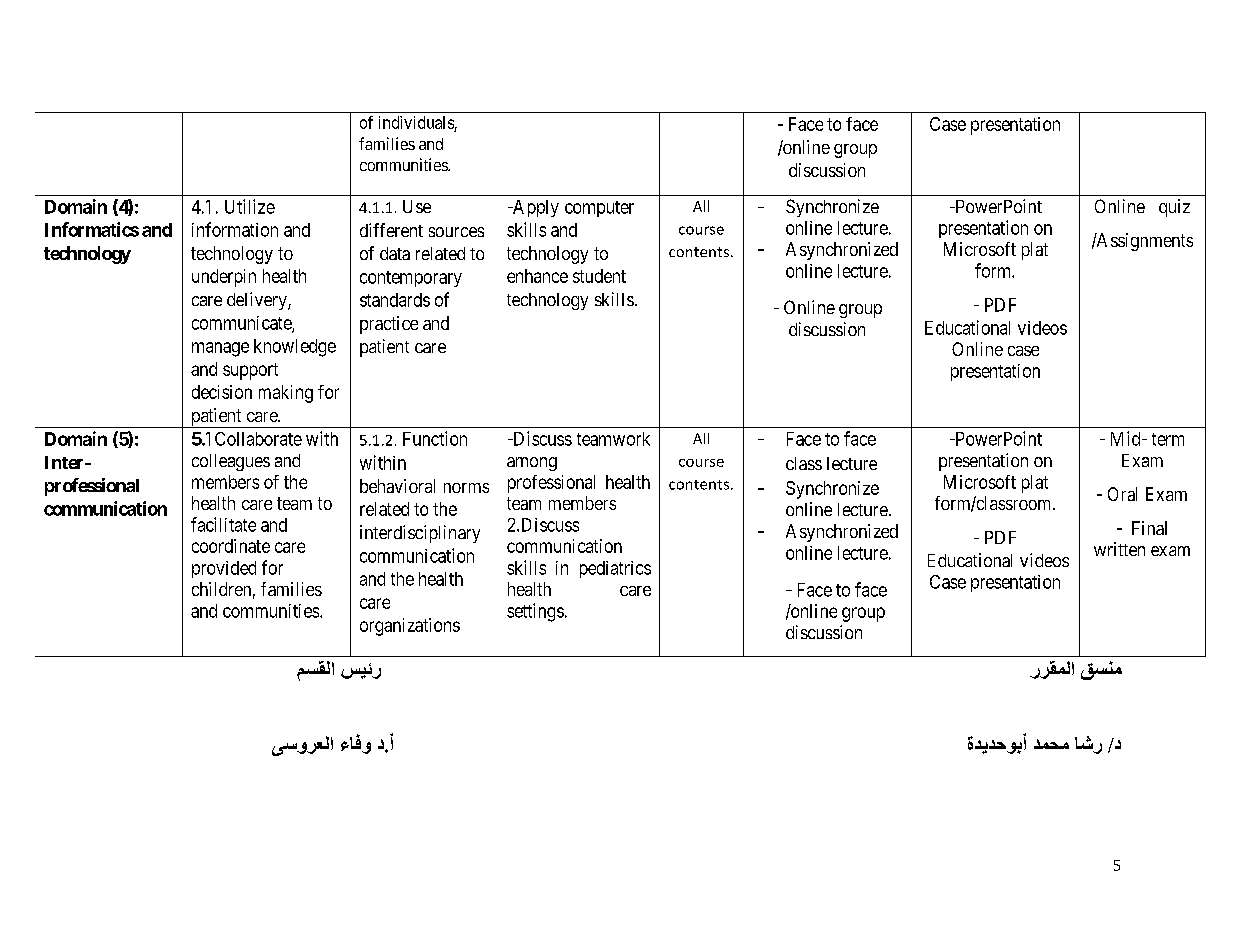  I want to click on quiz, so click(1174, 208).
